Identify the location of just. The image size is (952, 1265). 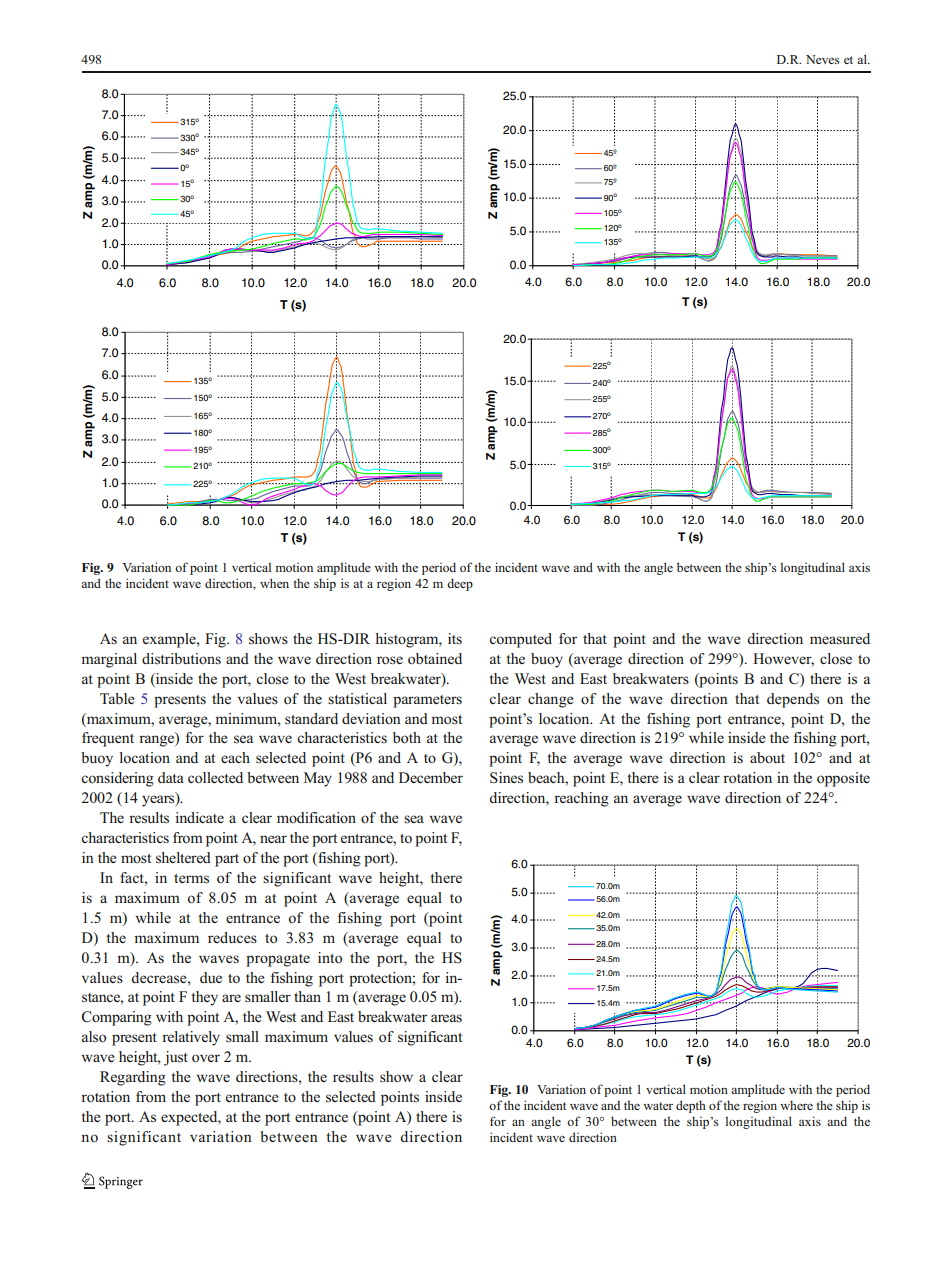
(176, 1058).
